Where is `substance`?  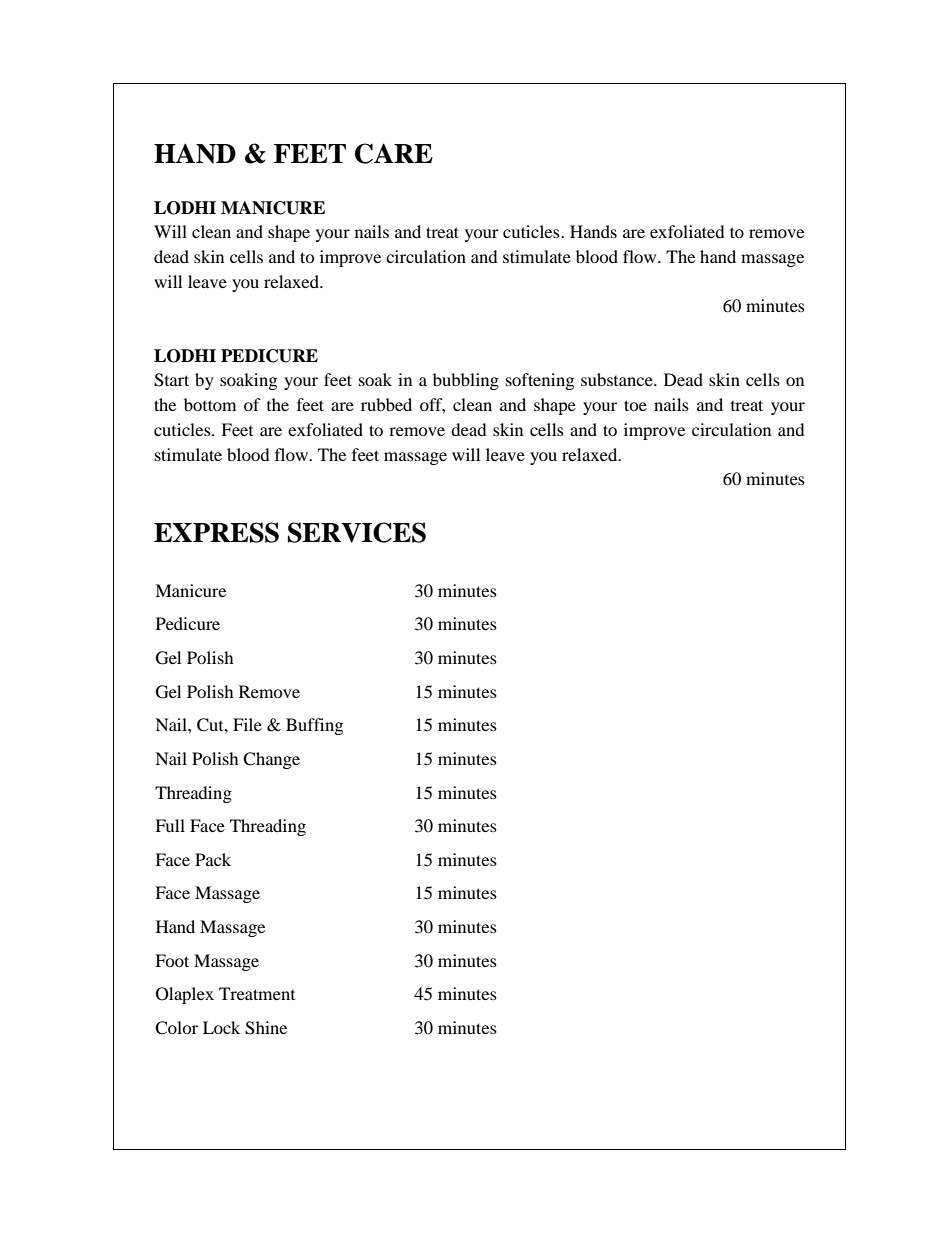
substance is located at coordinates (618, 379).
